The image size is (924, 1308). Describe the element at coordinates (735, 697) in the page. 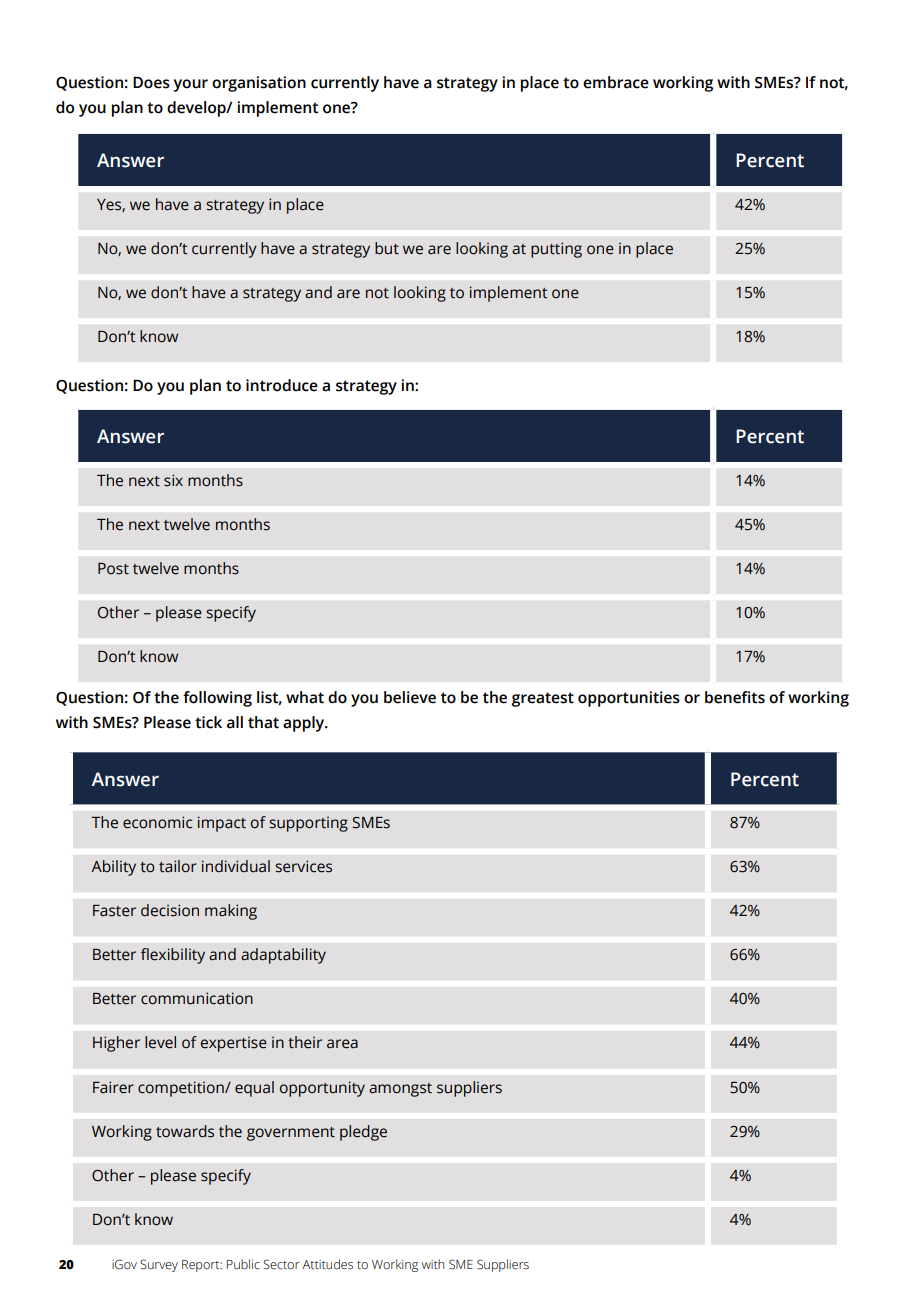

I see `benefits` at that location.
